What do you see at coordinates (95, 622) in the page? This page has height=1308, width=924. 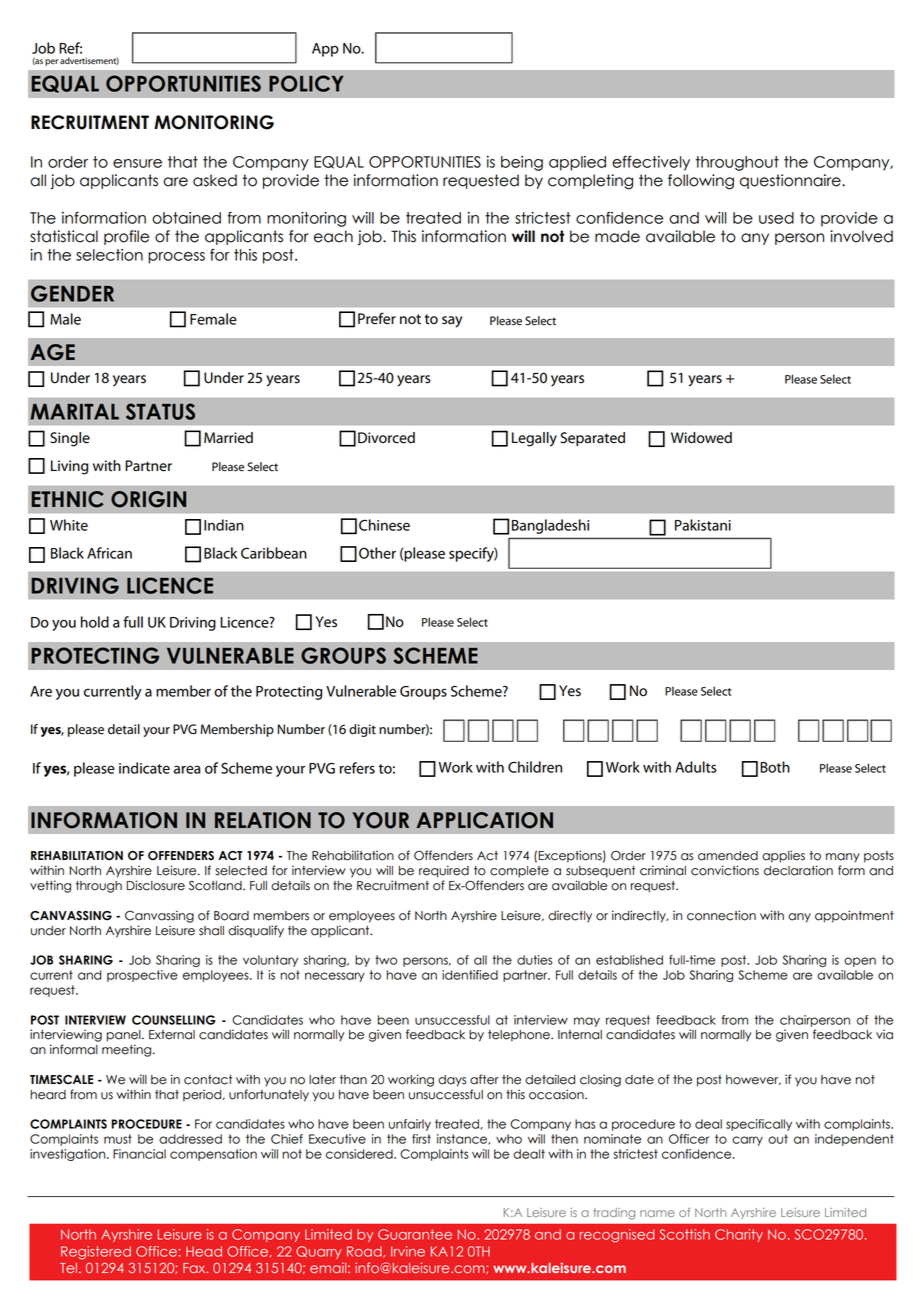 I see `hold` at bounding box center [95, 622].
